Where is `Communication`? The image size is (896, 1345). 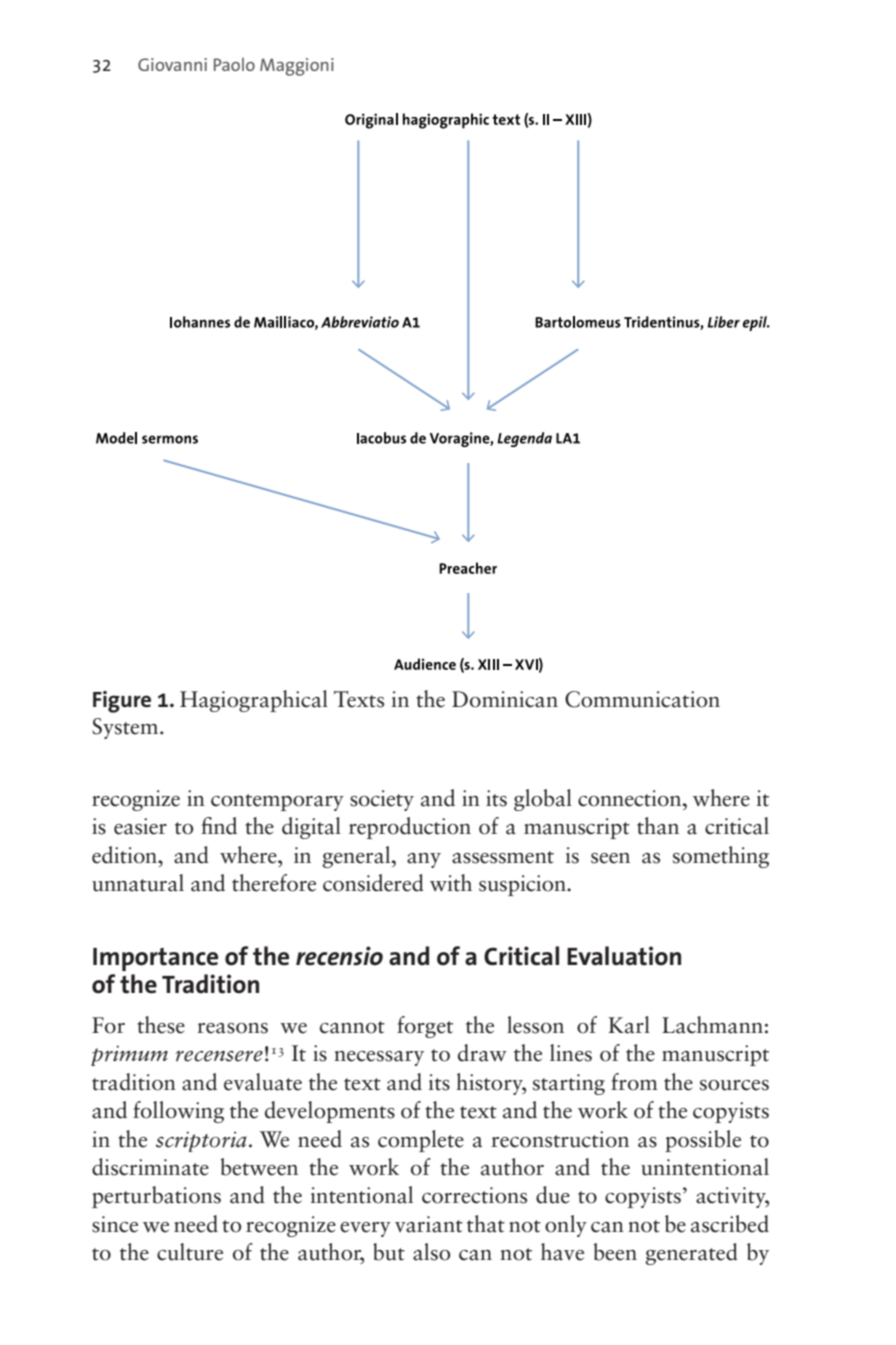
Communication is located at coordinates (642, 699).
